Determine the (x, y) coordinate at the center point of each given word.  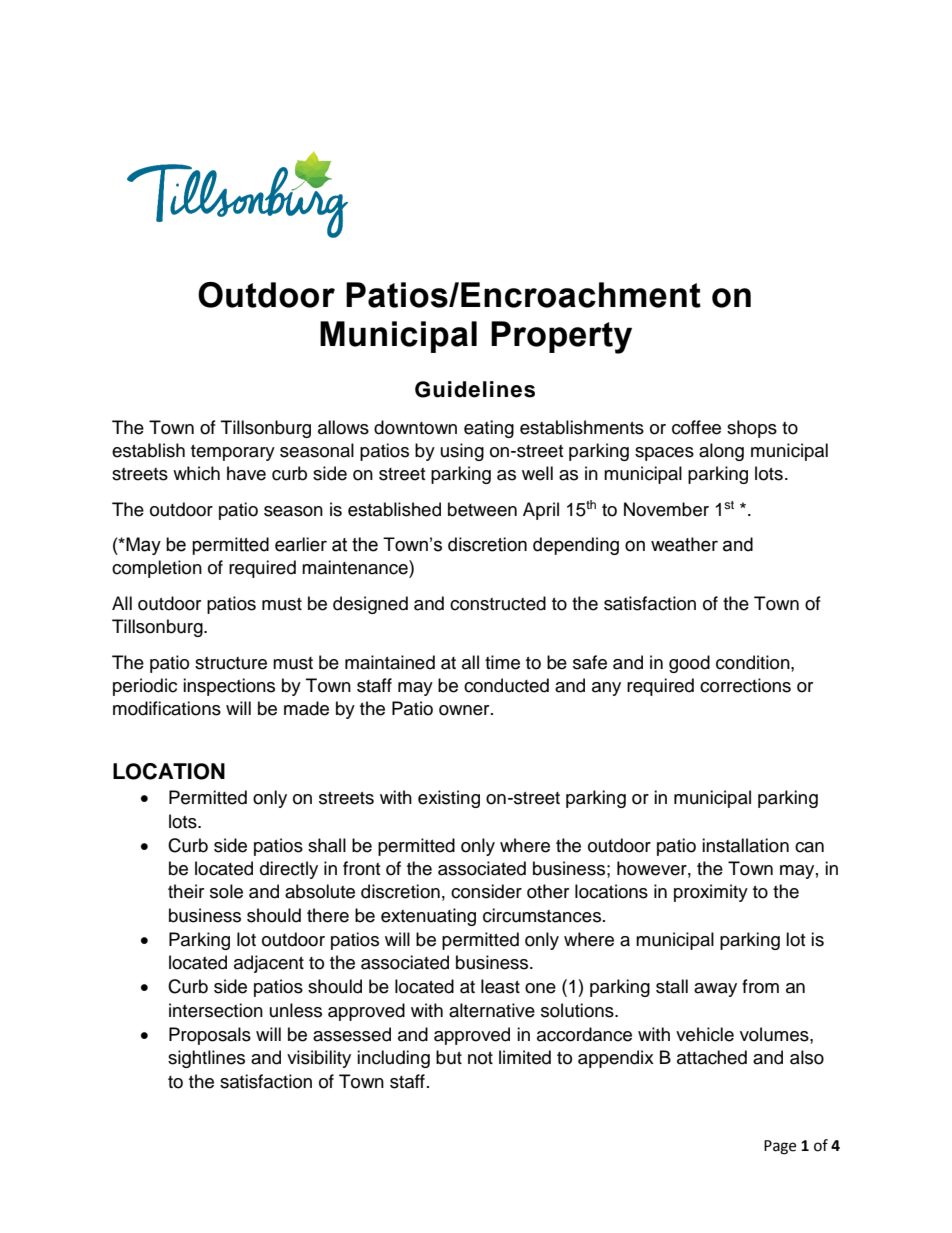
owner (465, 710)
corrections (745, 685)
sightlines (206, 1059)
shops (752, 429)
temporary (233, 453)
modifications (167, 708)
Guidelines (475, 389)
